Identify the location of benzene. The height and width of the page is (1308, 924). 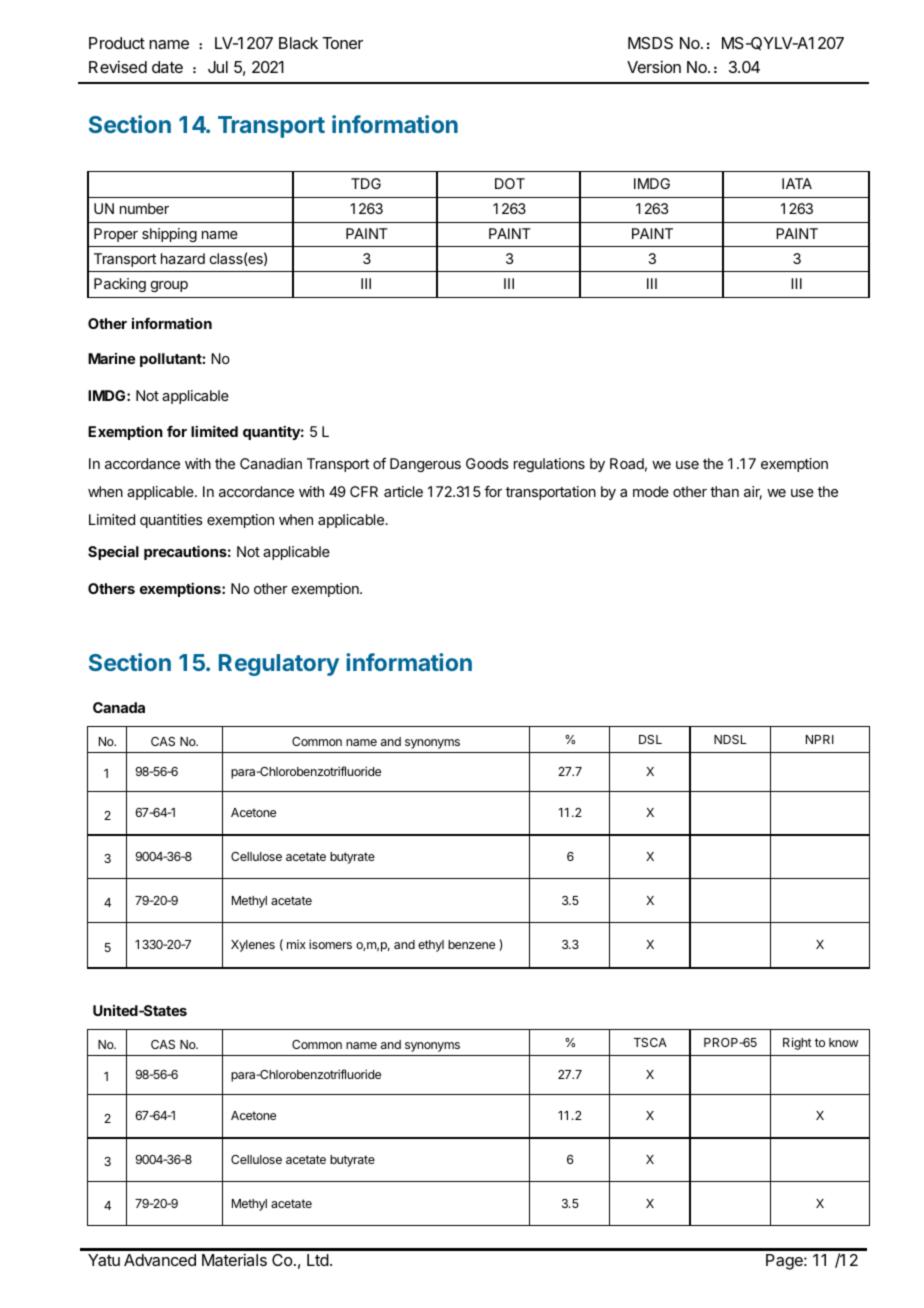
(471, 944).
